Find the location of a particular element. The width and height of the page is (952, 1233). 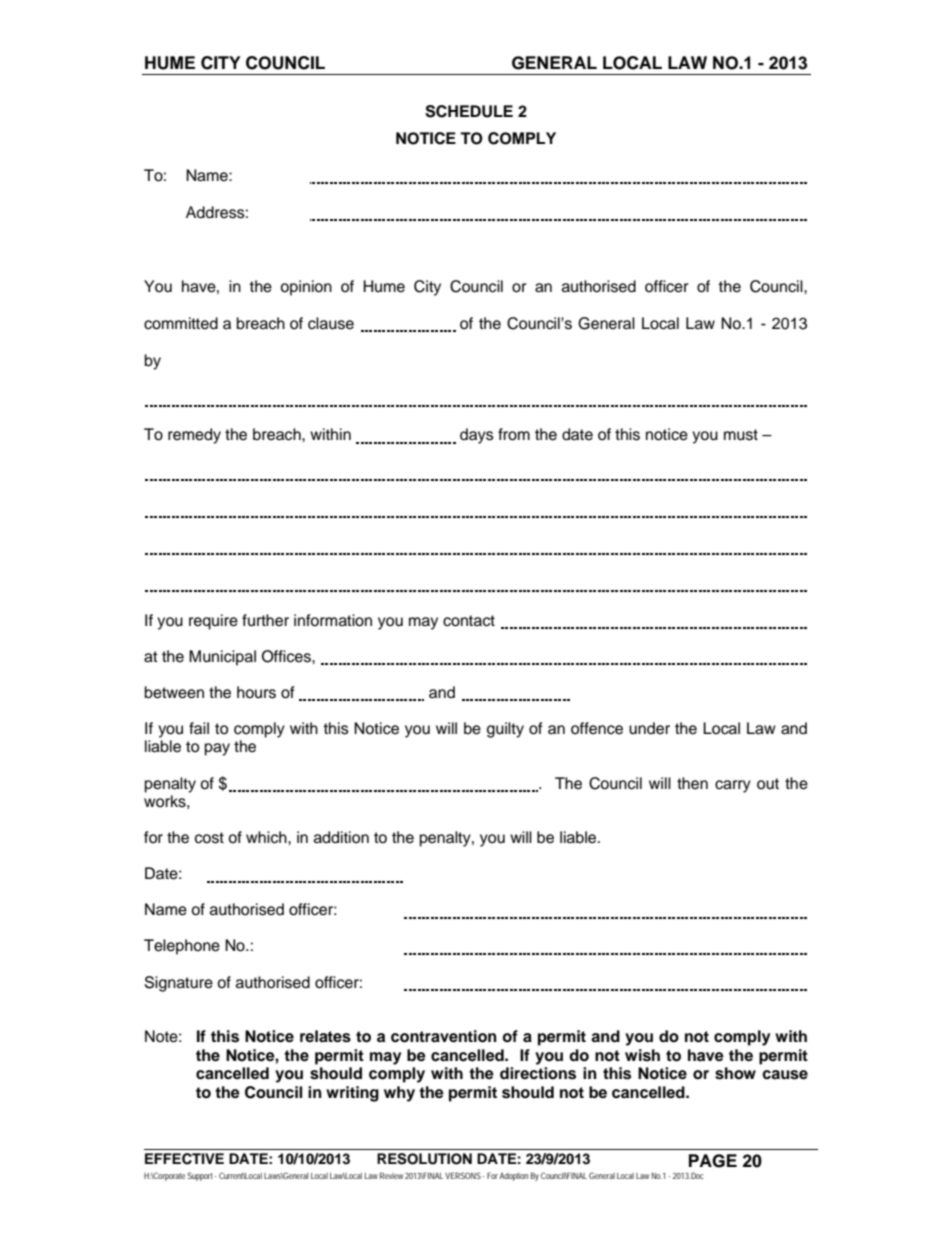

carry is located at coordinates (733, 786).
